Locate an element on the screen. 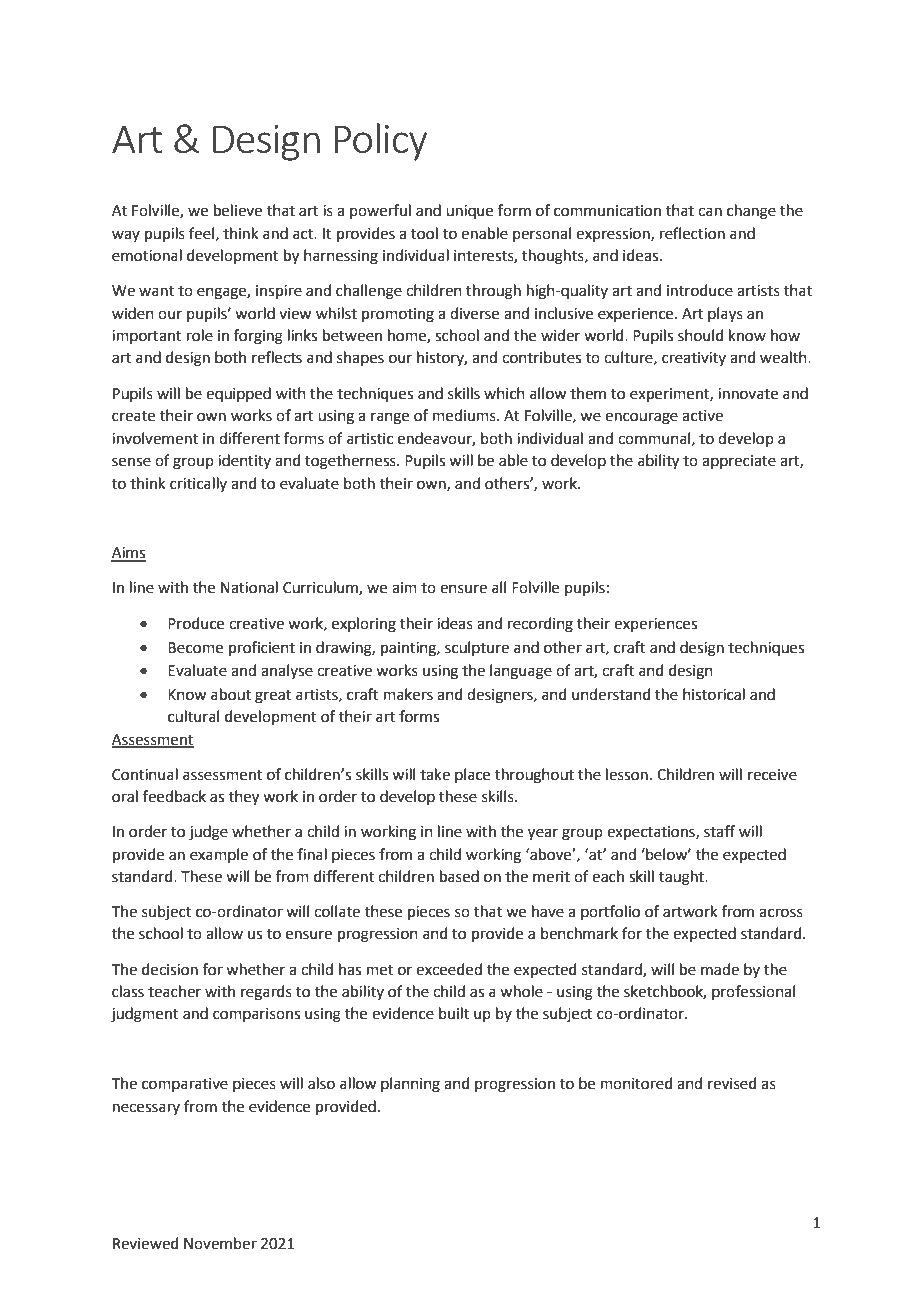  planning is located at coordinates (410, 1085).
